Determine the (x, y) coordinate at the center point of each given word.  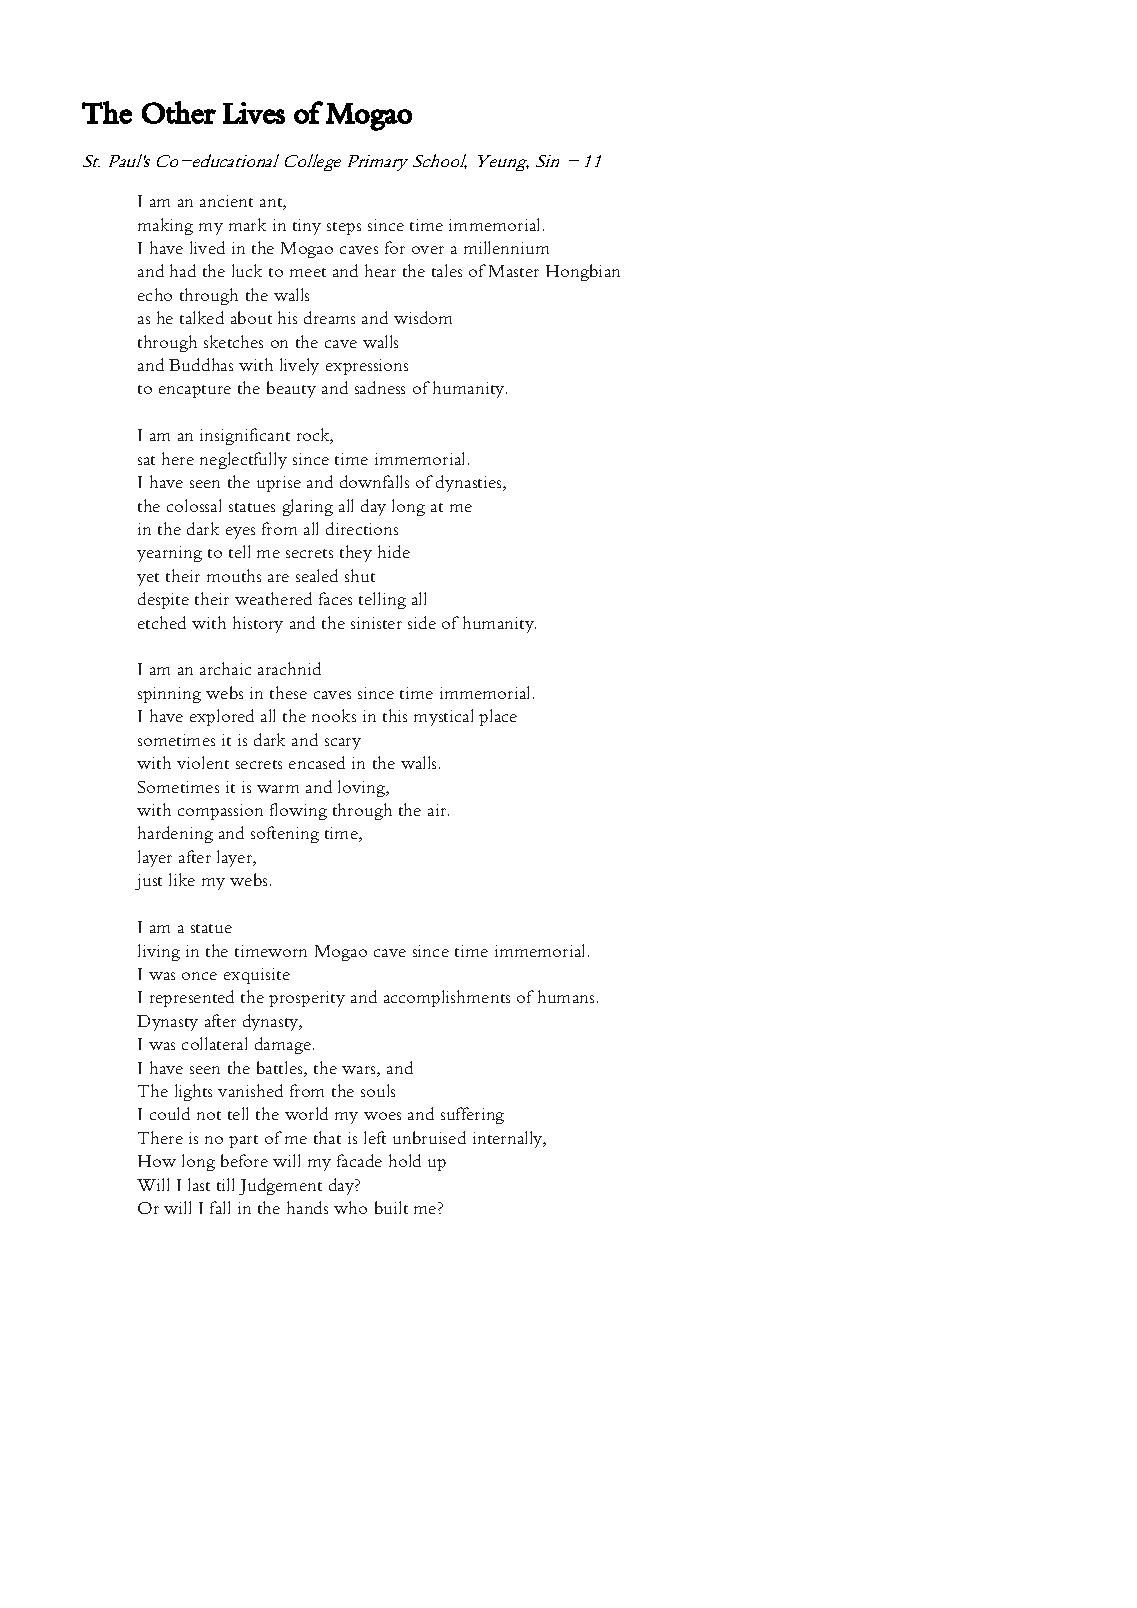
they (356, 553)
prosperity (307, 999)
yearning (169, 554)
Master (514, 271)
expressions (367, 367)
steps (344, 228)
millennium (506, 247)
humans (566, 996)
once (199, 976)
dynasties (470, 483)
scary (343, 744)
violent (203, 762)
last (199, 1184)
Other (179, 112)
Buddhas (201, 364)
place (498, 717)
